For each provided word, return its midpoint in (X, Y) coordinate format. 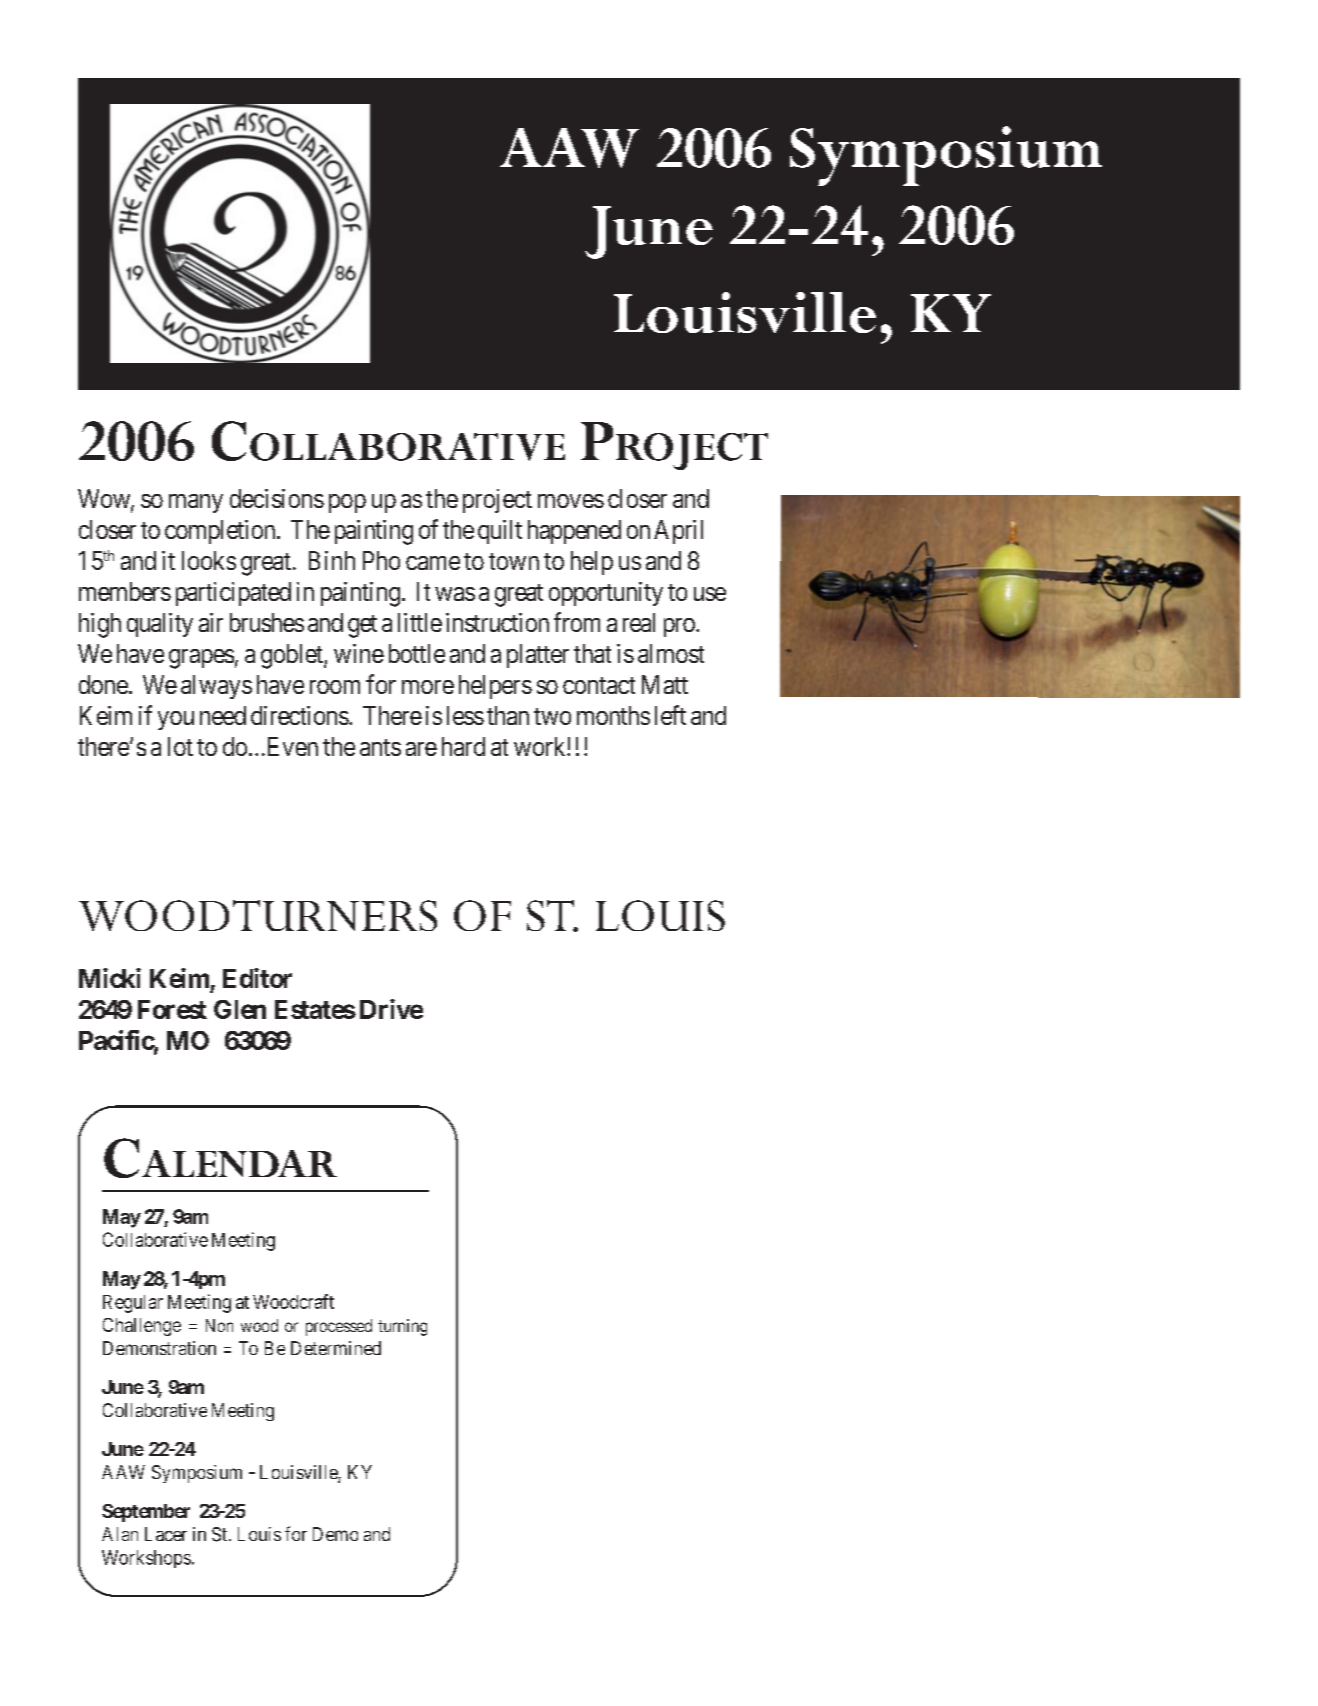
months (613, 715)
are (421, 749)
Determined (336, 1348)
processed (339, 1327)
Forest (172, 1009)
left (670, 715)
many (196, 503)
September (146, 1513)
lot (180, 746)
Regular (133, 1304)
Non (219, 1325)
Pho (381, 560)
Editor (257, 978)
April (678, 532)
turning (402, 1327)
